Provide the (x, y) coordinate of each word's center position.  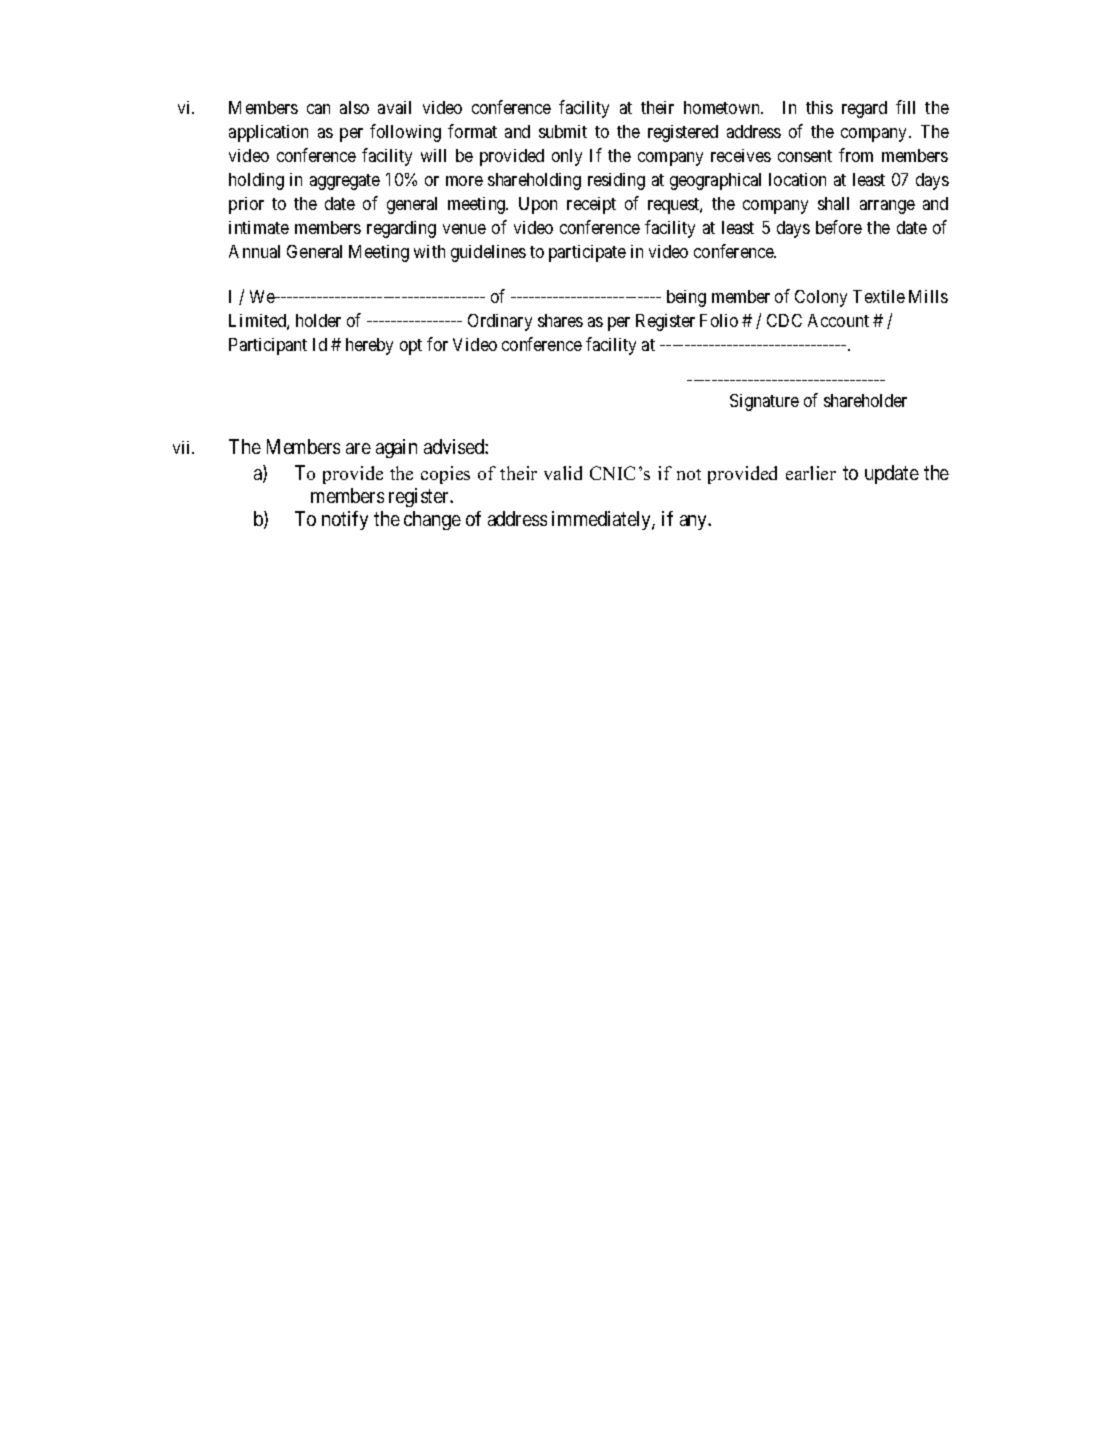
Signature (764, 402)
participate (587, 253)
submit (563, 131)
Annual (254, 251)
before (839, 227)
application (268, 133)
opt (411, 347)
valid (563, 473)
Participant (268, 346)
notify (345, 520)
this (819, 107)
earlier (811, 473)
